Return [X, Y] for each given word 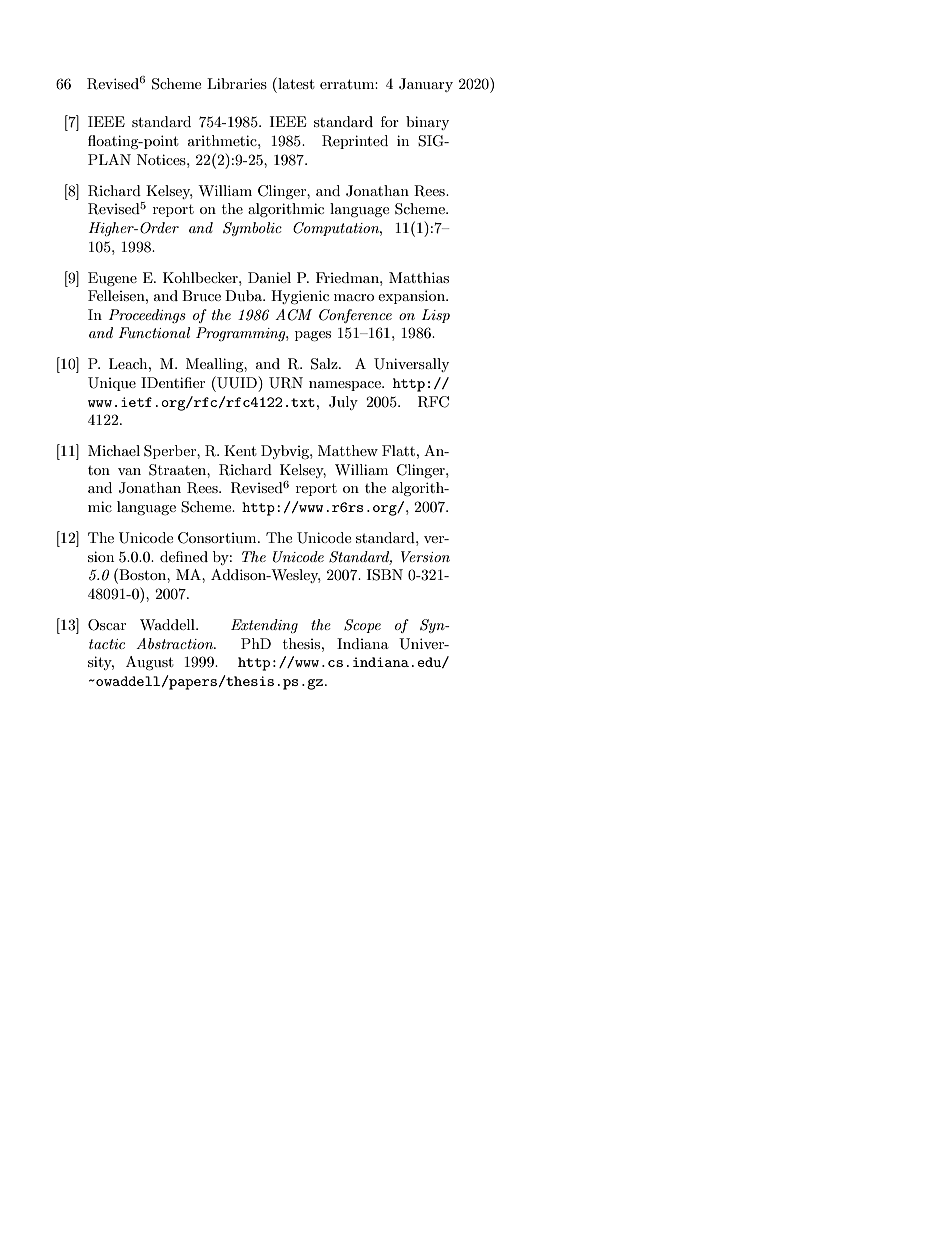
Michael [114, 450]
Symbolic [252, 229]
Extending [264, 626]
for [390, 121]
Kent [240, 450]
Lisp [436, 316]
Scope [362, 626]
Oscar [107, 625]
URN [286, 383]
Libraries [237, 83]
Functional [154, 332]
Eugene [112, 279]
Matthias [419, 277]
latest [295, 83]
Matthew [348, 450]
